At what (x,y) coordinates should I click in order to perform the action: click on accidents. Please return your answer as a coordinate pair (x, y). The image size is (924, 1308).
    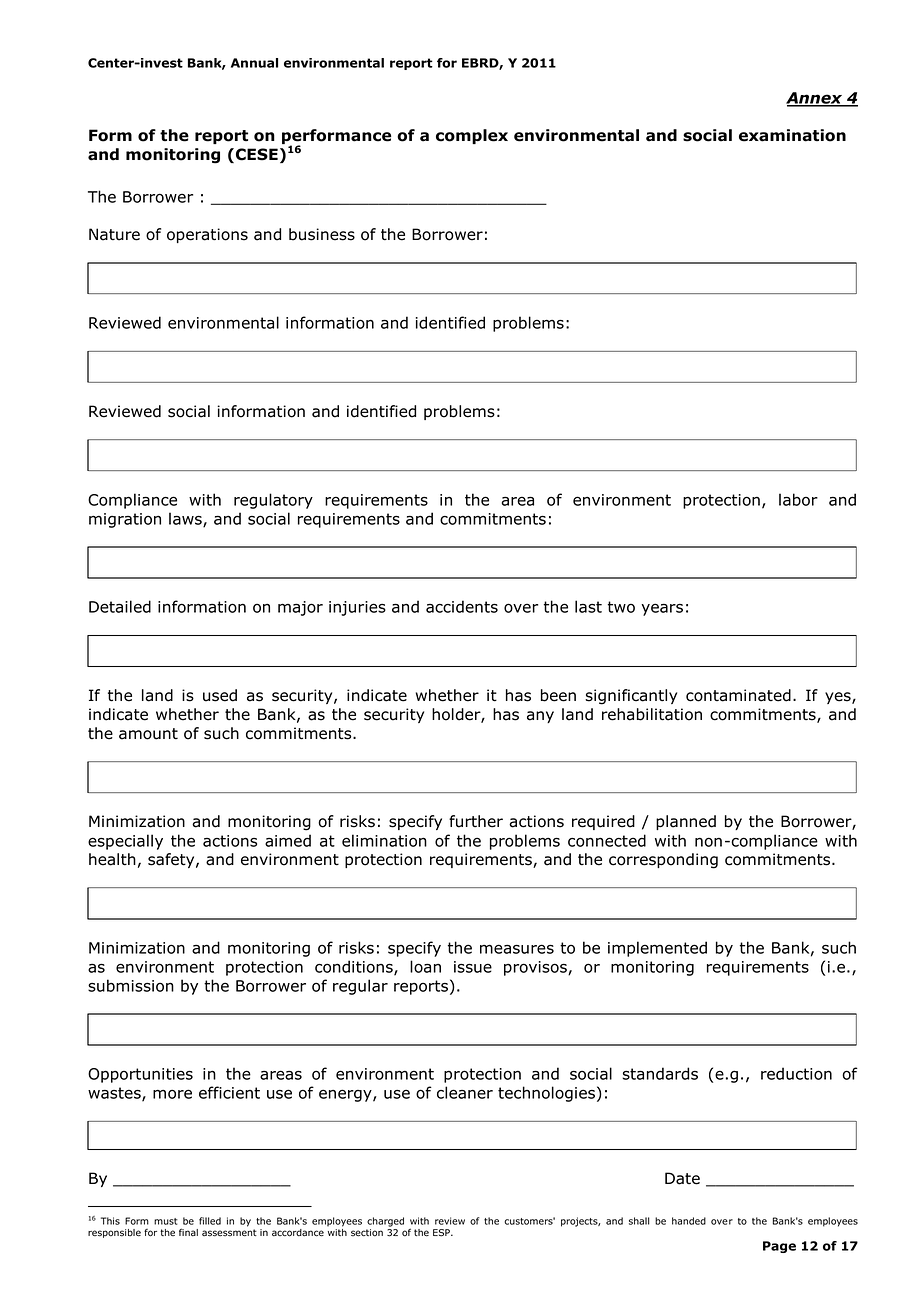
    Looking at the image, I should click on (462, 606).
